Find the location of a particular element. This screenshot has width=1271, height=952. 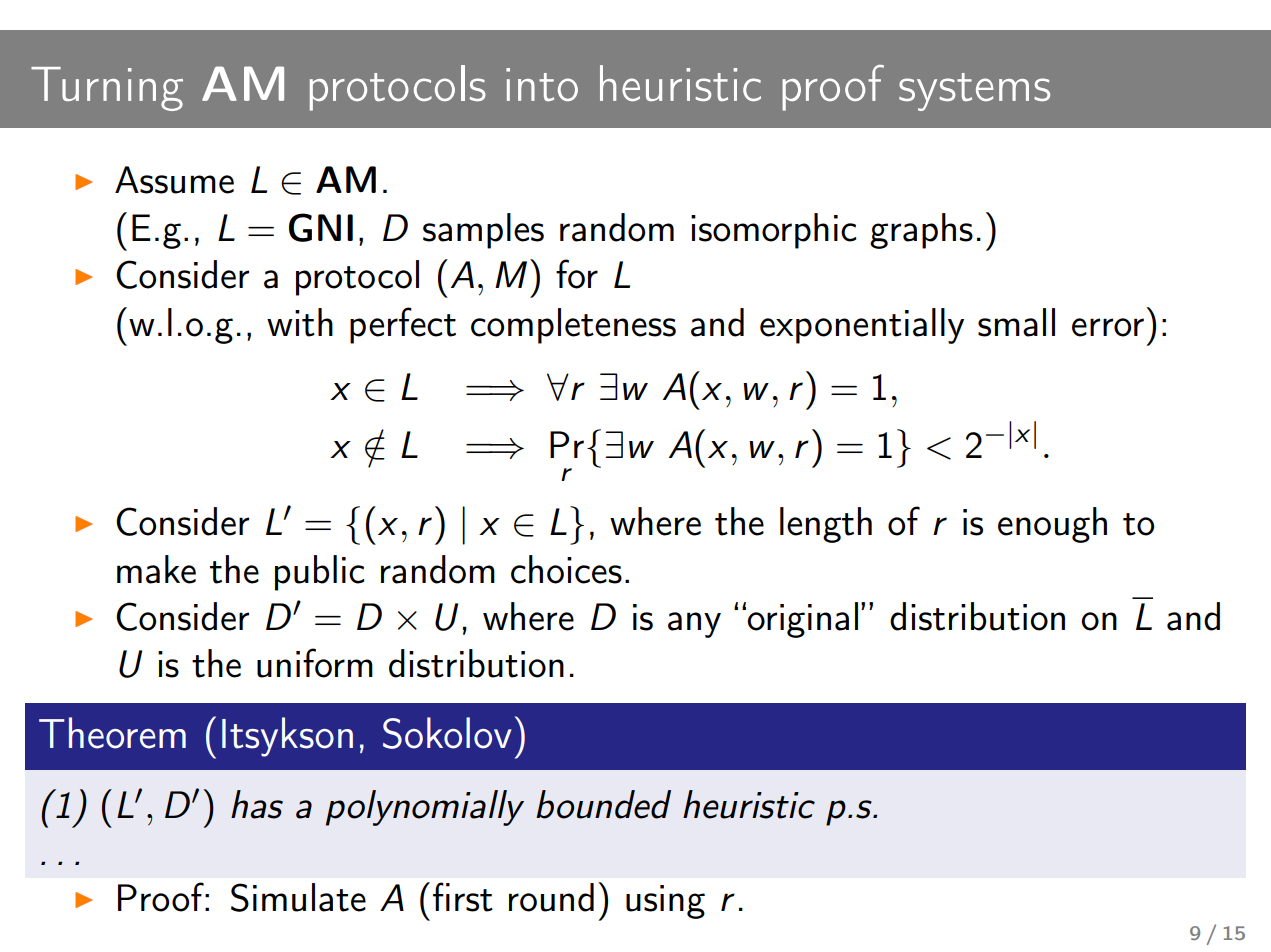

samples is located at coordinates (483, 231).
